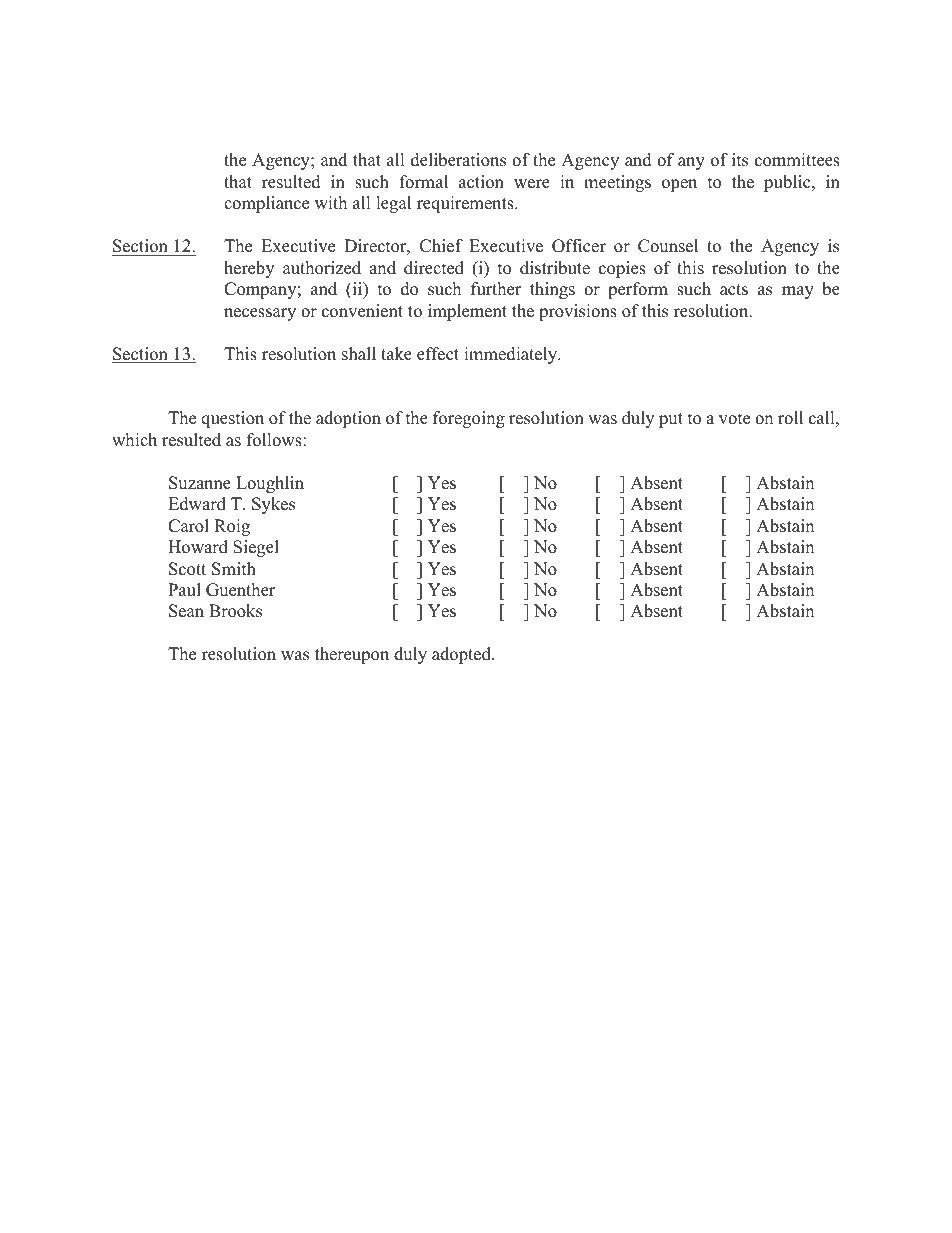  What do you see at coordinates (734, 419) in the screenshot?
I see `vote` at bounding box center [734, 419].
